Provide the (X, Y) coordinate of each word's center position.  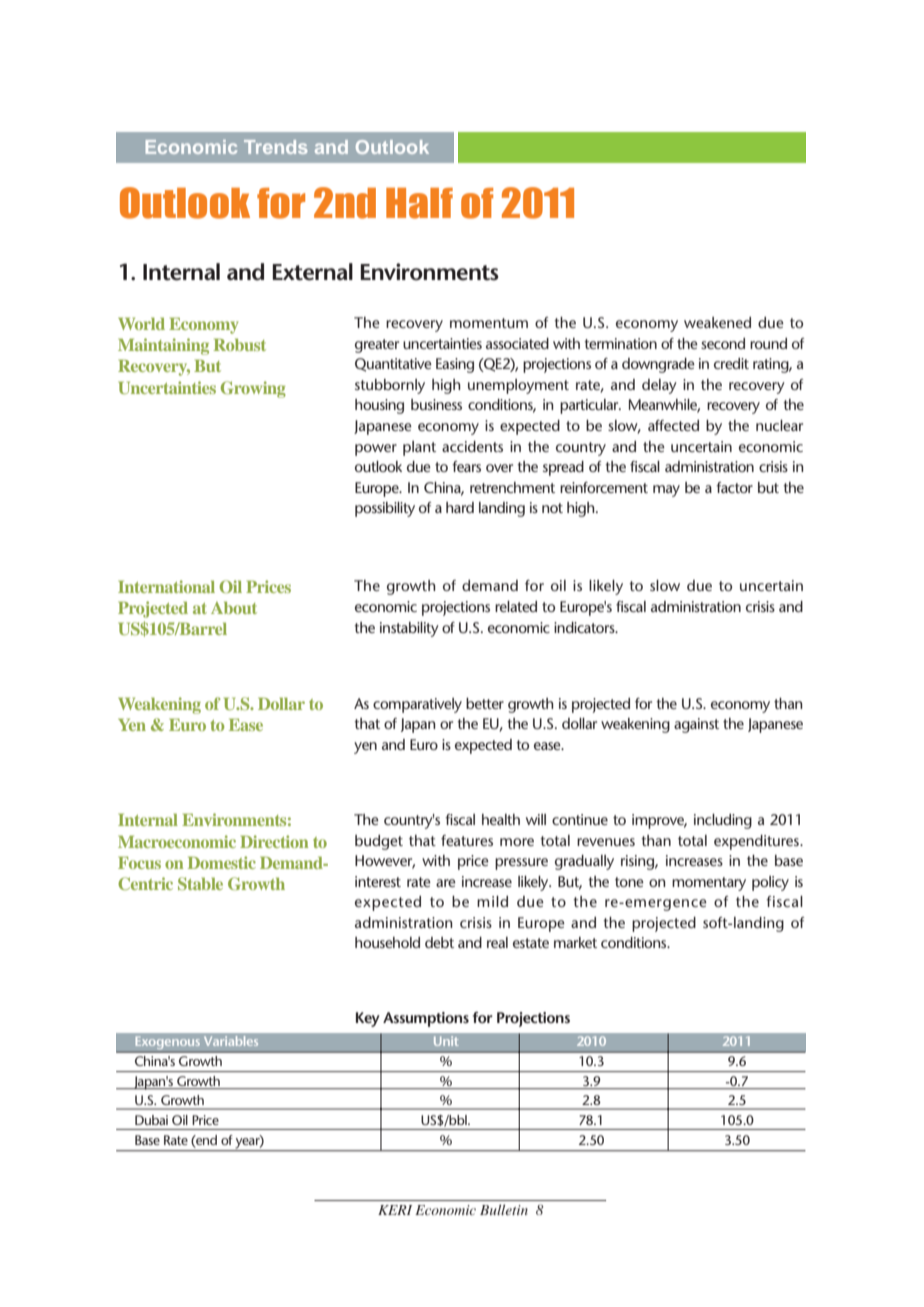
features (467, 840)
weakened (717, 322)
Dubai (151, 1120)
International (166, 586)
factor (734, 487)
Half (419, 203)
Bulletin (504, 1209)
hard (460, 507)
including (723, 821)
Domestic (222, 862)
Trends (275, 147)
